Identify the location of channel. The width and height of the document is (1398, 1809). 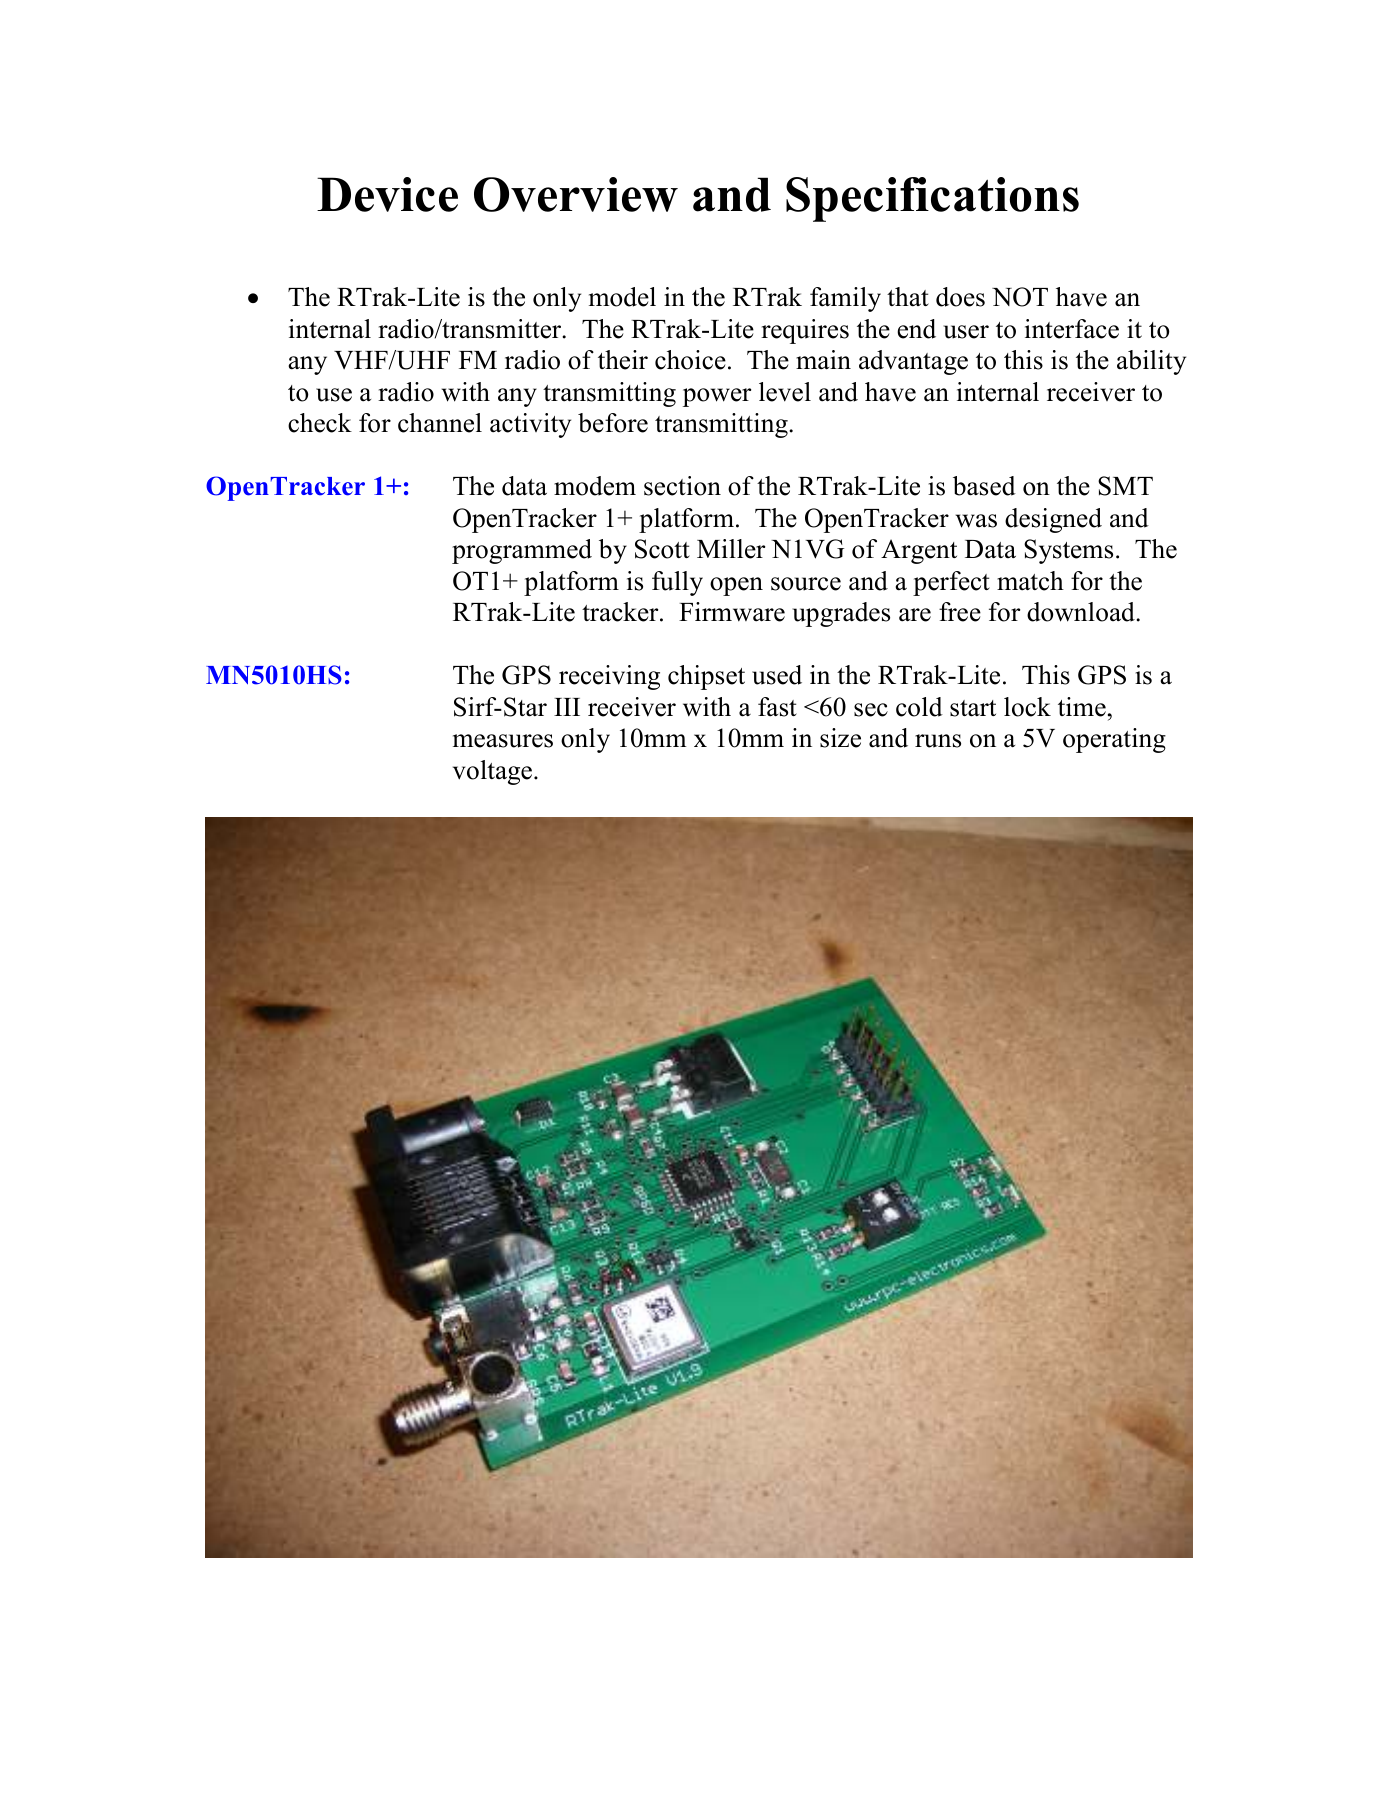
(440, 423).
